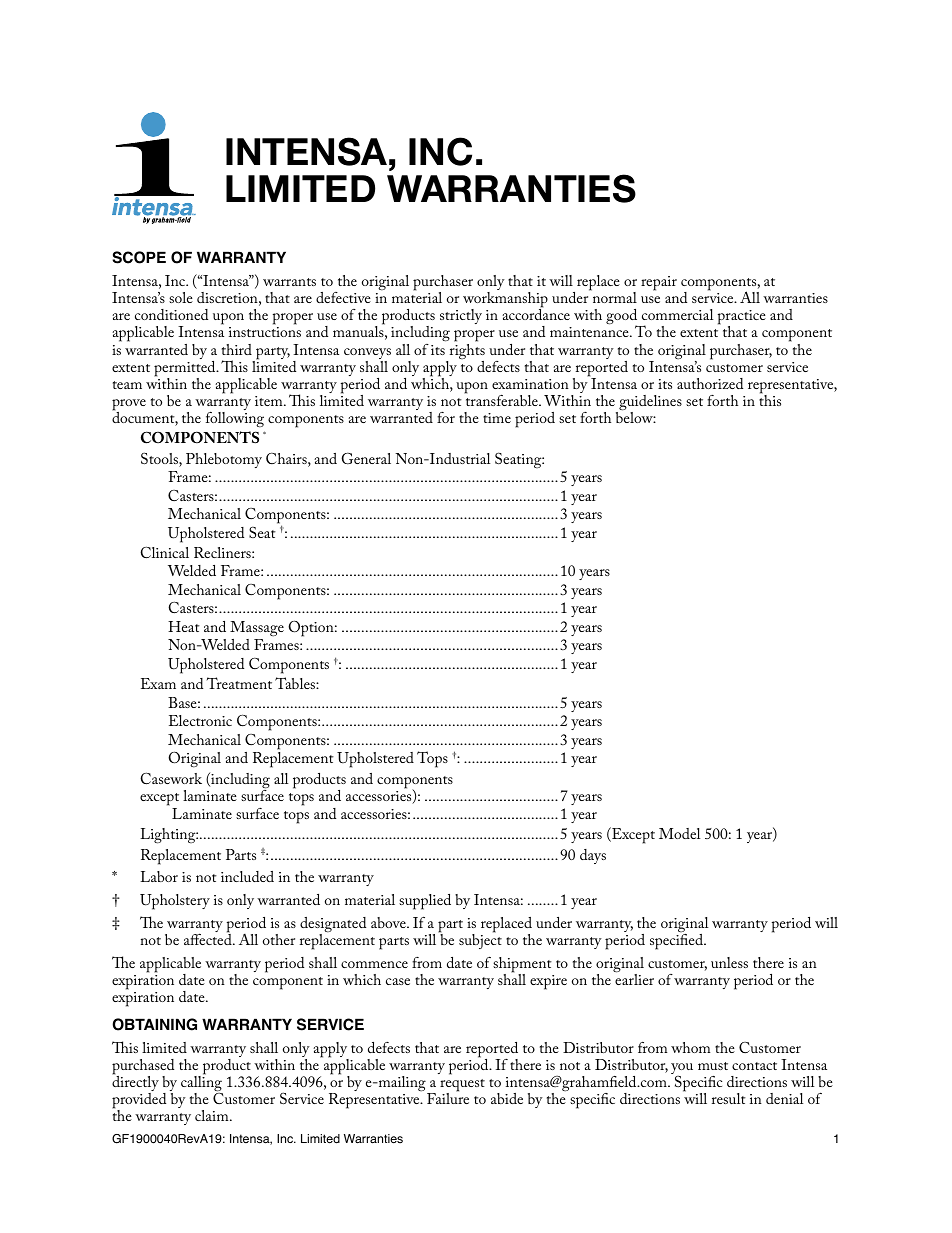 The image size is (952, 1233). Describe the element at coordinates (239, 683) in the screenshot. I see `Treatment` at that location.
